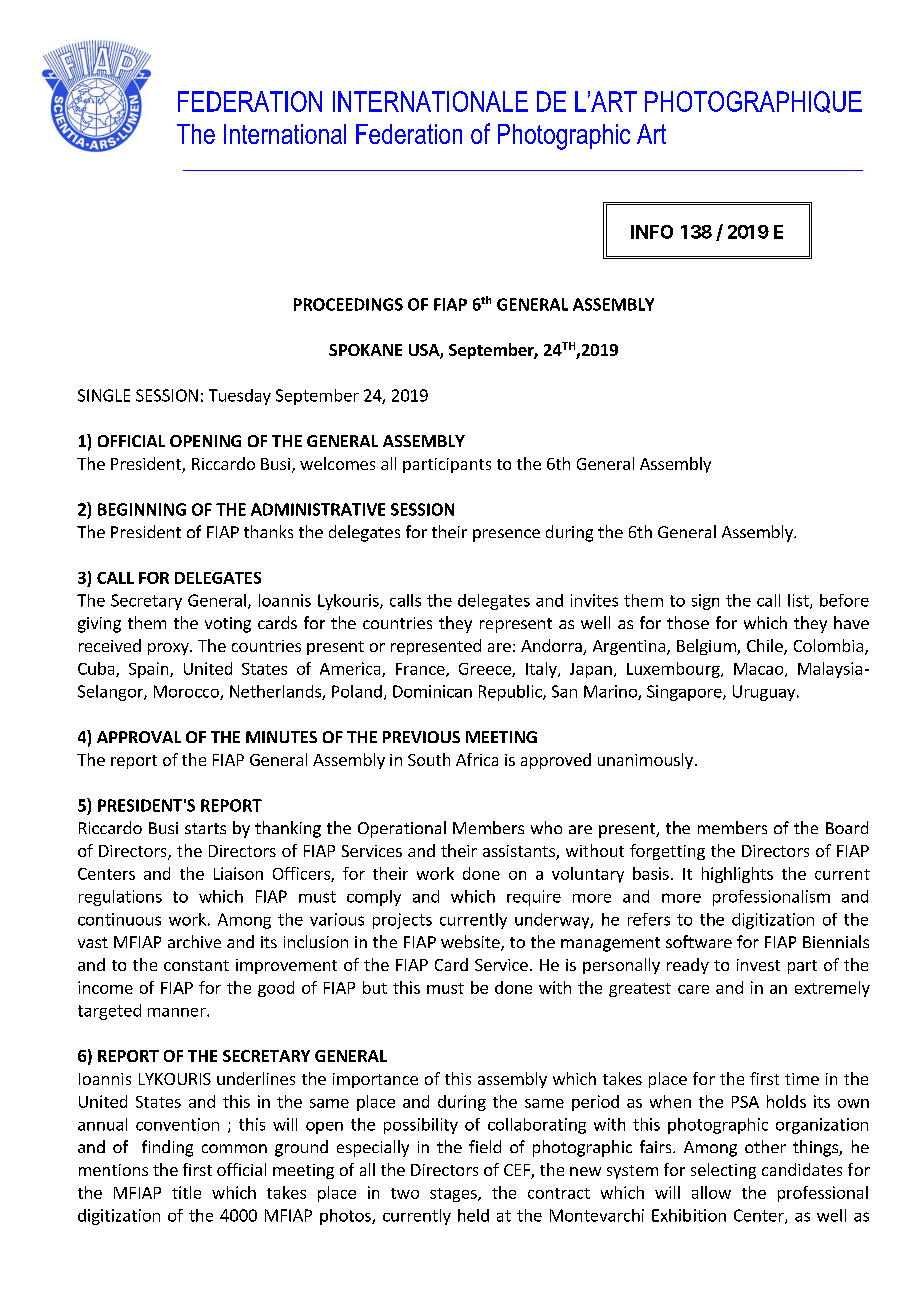  What do you see at coordinates (723, 1171) in the screenshot?
I see `selecting` at bounding box center [723, 1171].
